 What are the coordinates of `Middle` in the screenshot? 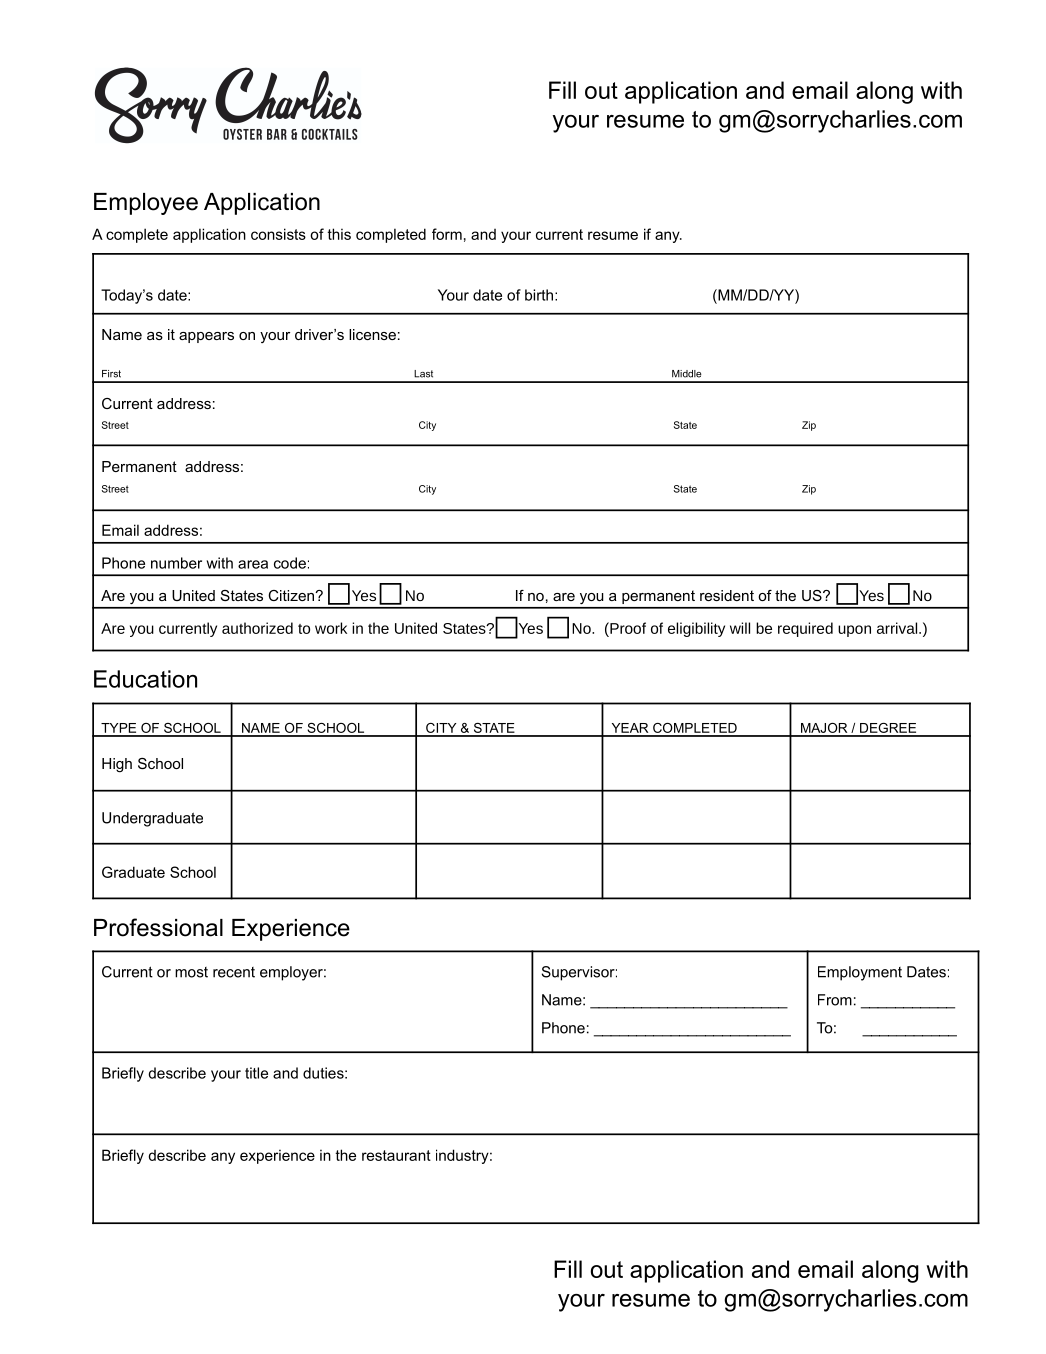 It's located at (687, 374).
